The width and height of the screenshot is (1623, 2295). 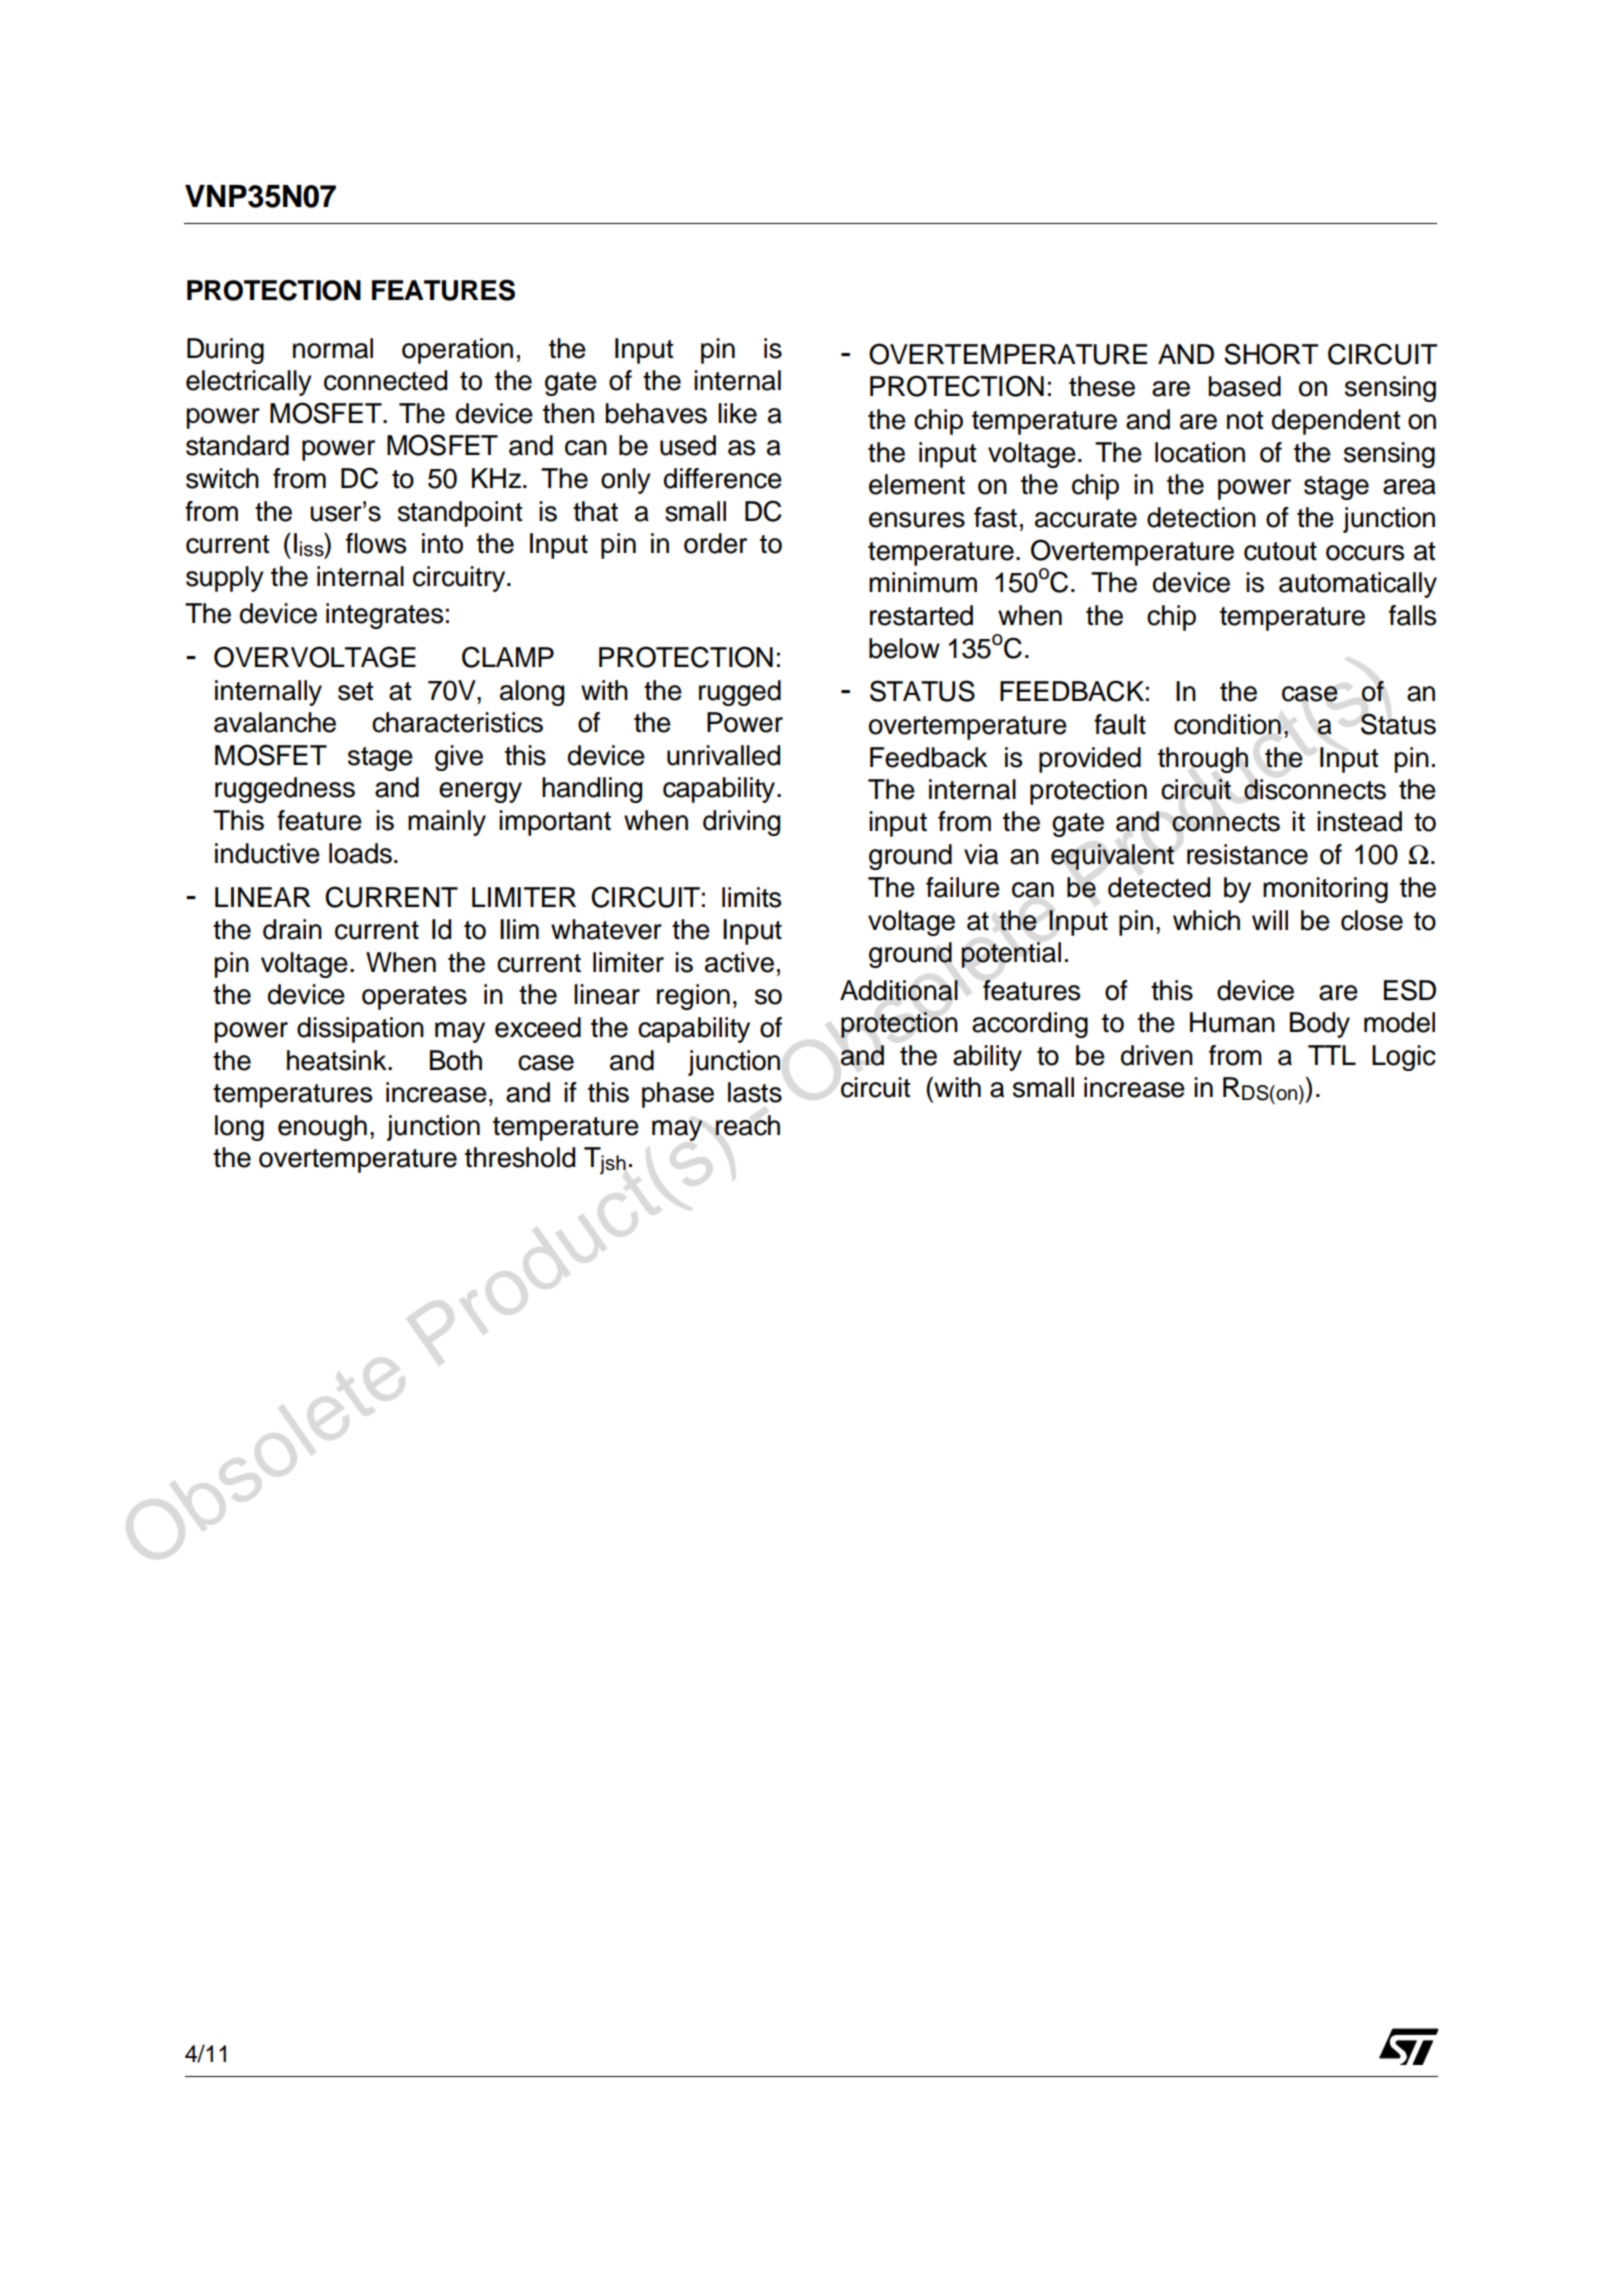 What do you see at coordinates (322, 1128) in the screenshot?
I see `enough` at bounding box center [322, 1128].
